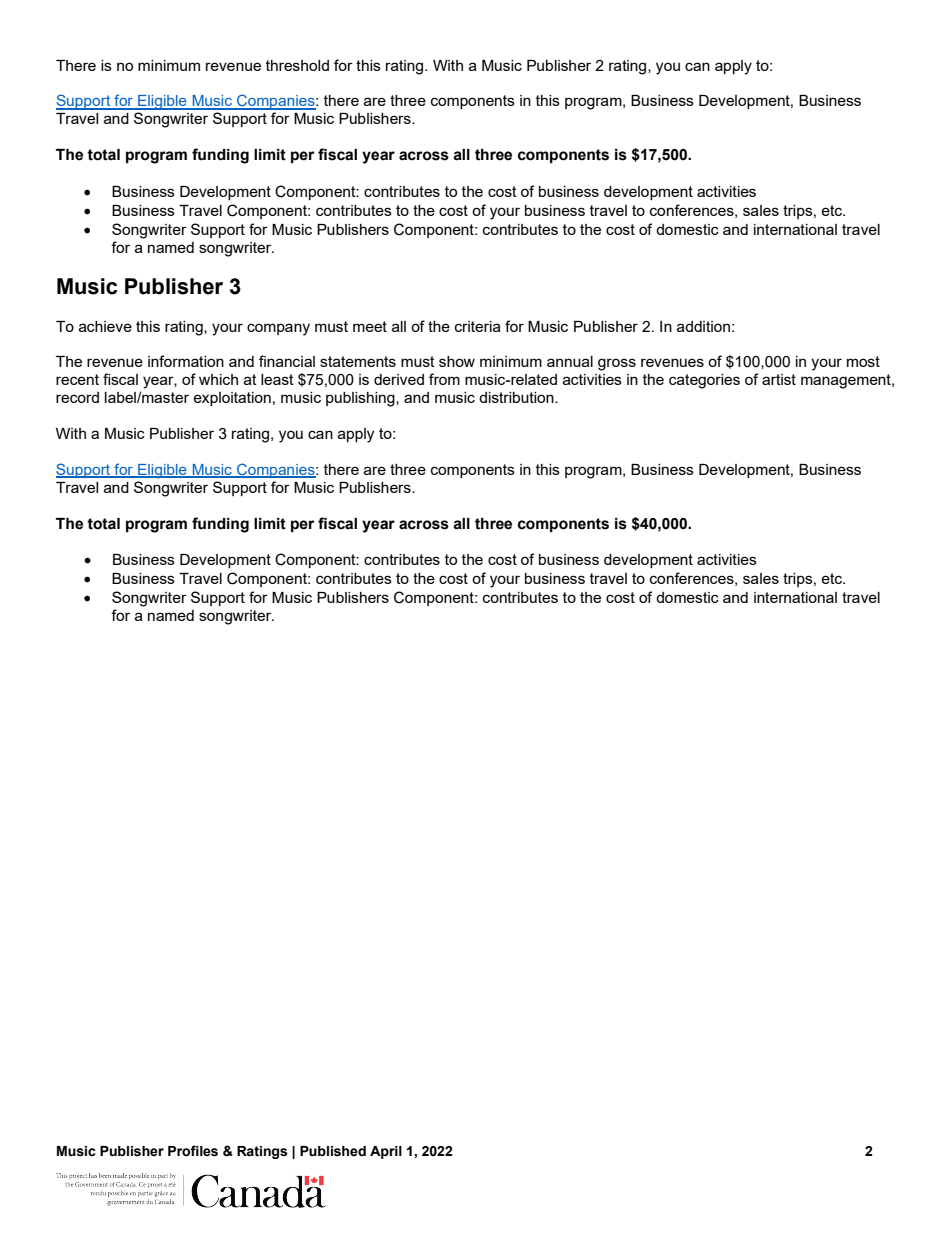  I want to click on exploitation, so click(232, 399).
